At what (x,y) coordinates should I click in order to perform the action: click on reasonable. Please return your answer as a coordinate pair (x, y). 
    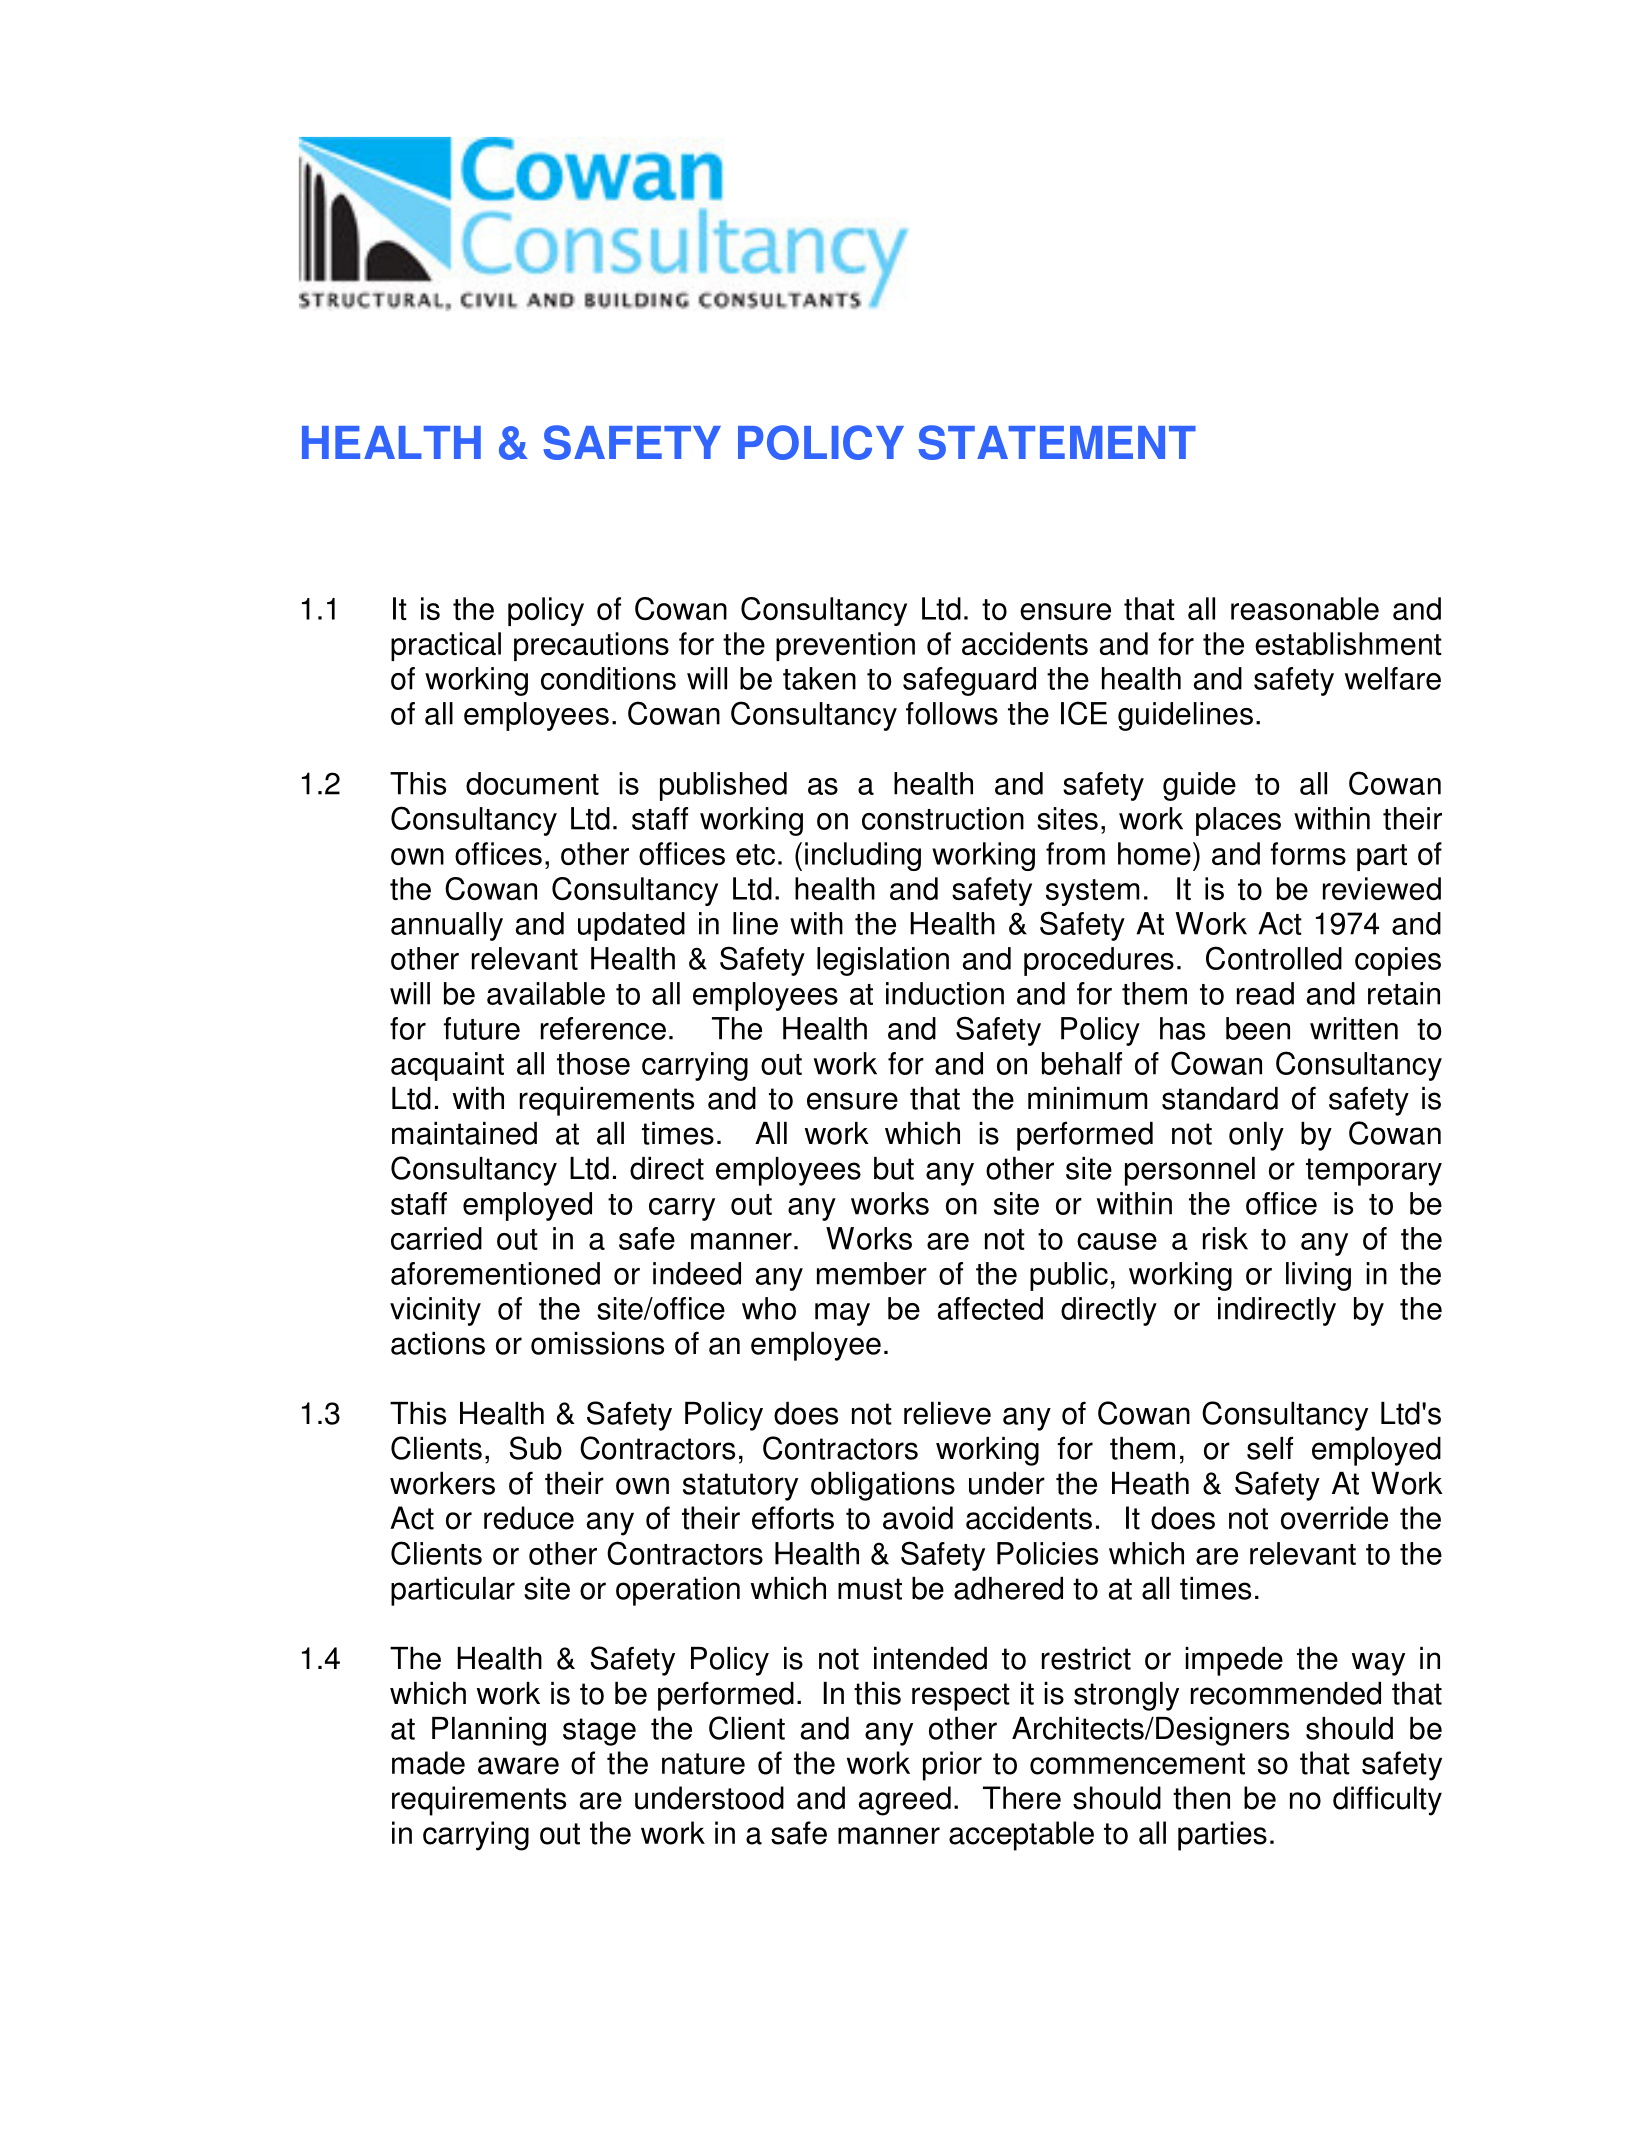
    Looking at the image, I should click on (1305, 608).
